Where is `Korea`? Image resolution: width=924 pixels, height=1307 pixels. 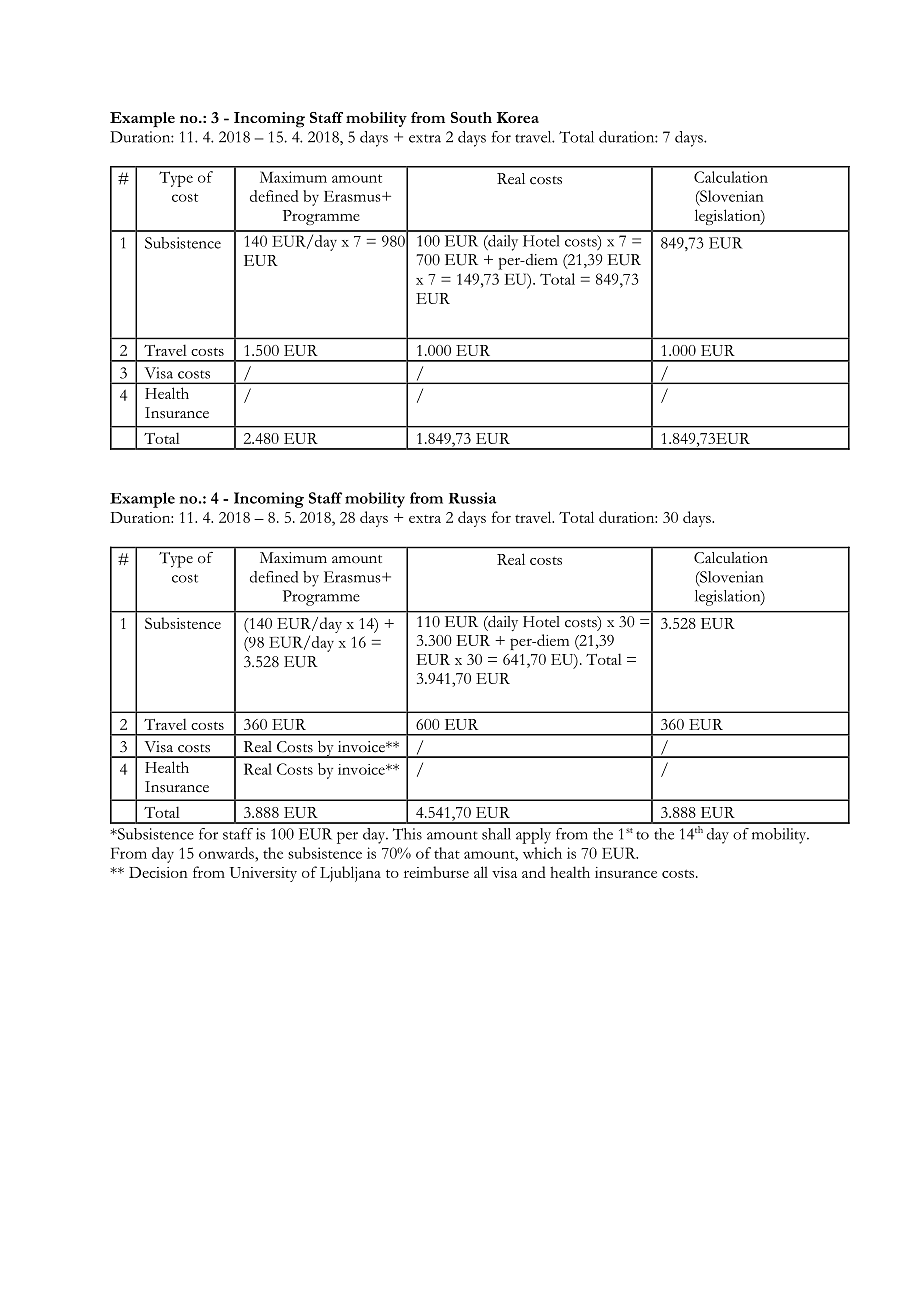 Korea is located at coordinates (518, 117).
